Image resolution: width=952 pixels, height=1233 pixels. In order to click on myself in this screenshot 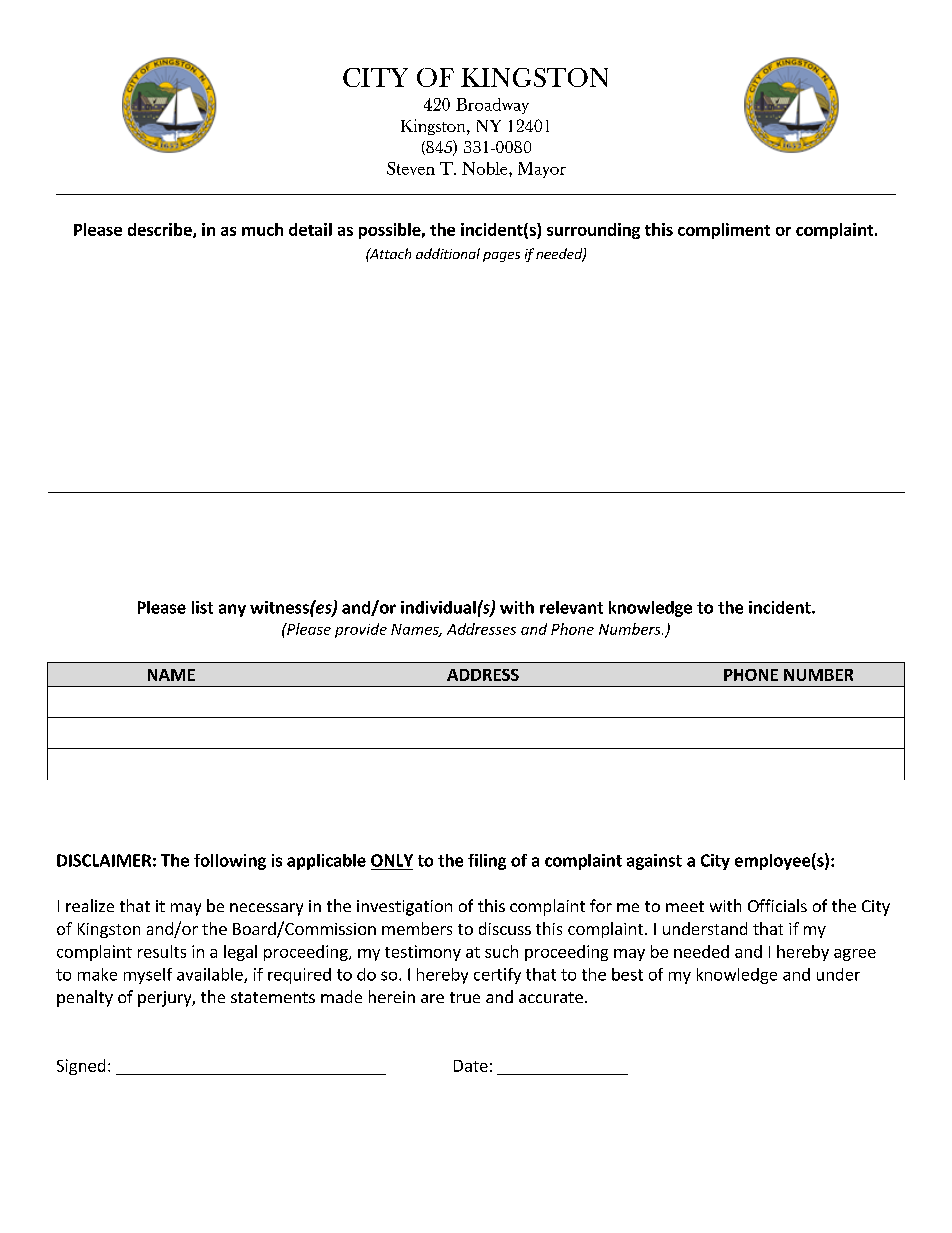, I will do `click(148, 976)`.
